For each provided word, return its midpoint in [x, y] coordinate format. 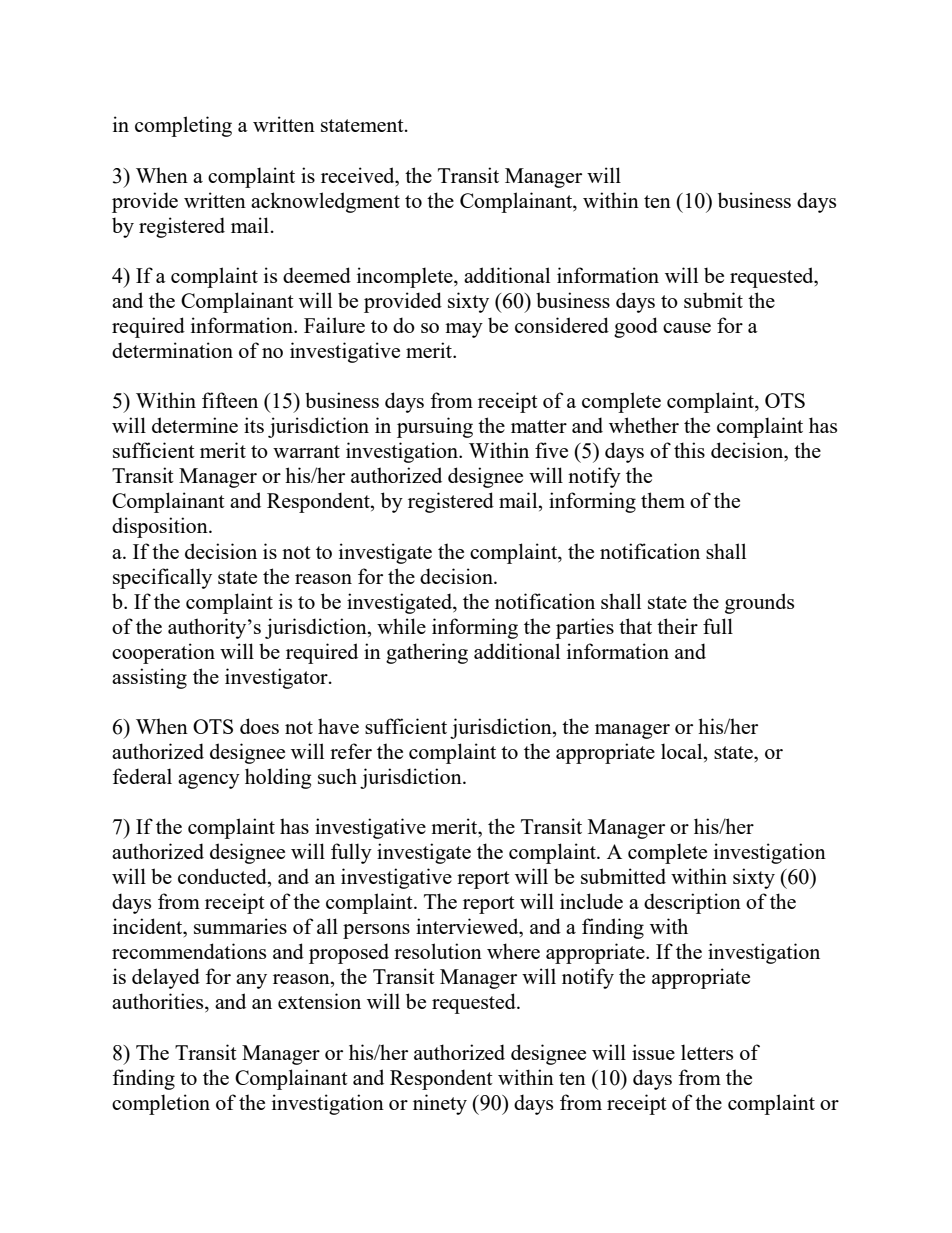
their [677, 626]
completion [161, 1104]
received [359, 175]
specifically [162, 578]
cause [687, 328]
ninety [440, 1104]
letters [707, 1052]
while [401, 626]
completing [183, 126]
